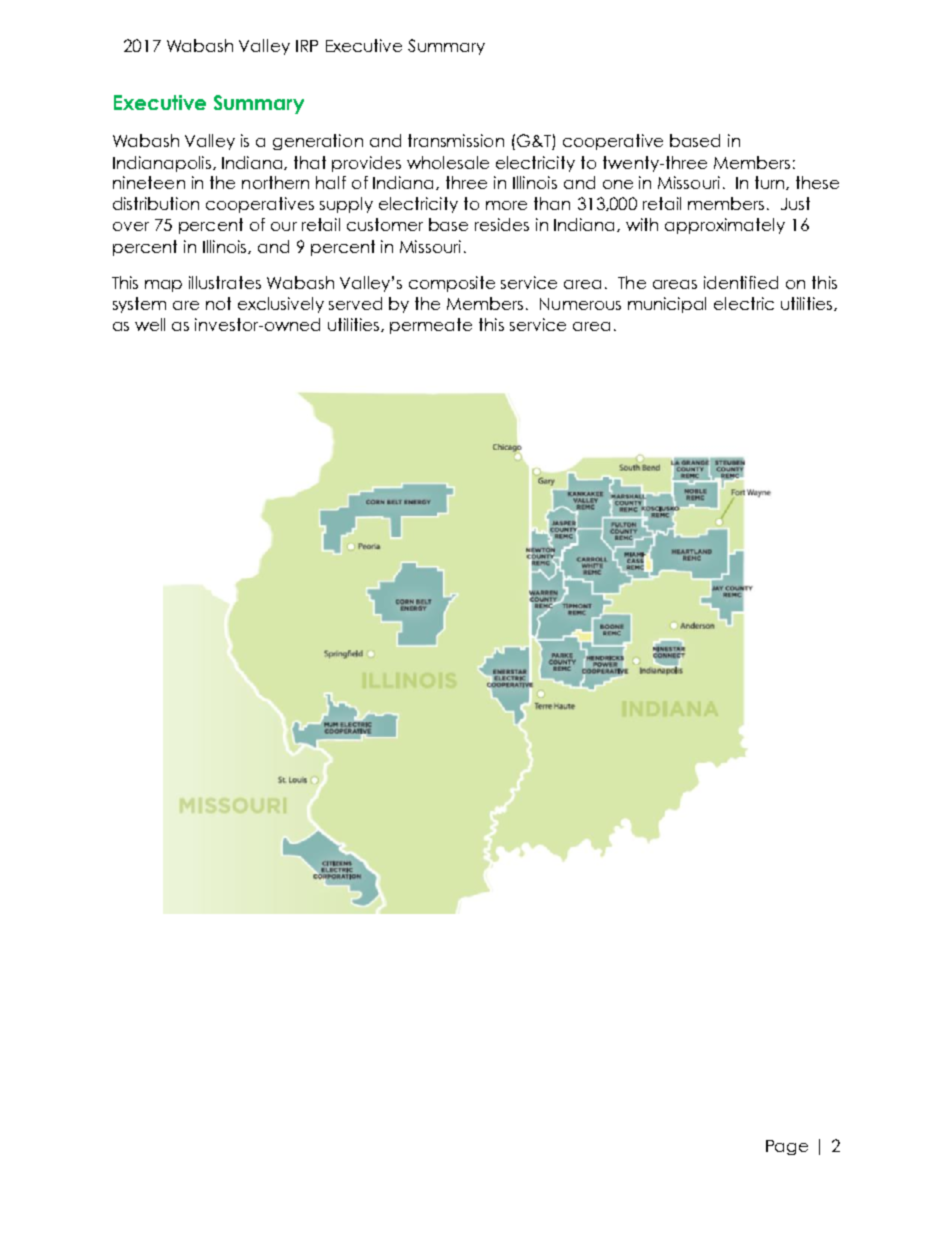  Describe the element at coordinates (580, 304) in the screenshot. I see `Numerous` at that location.
